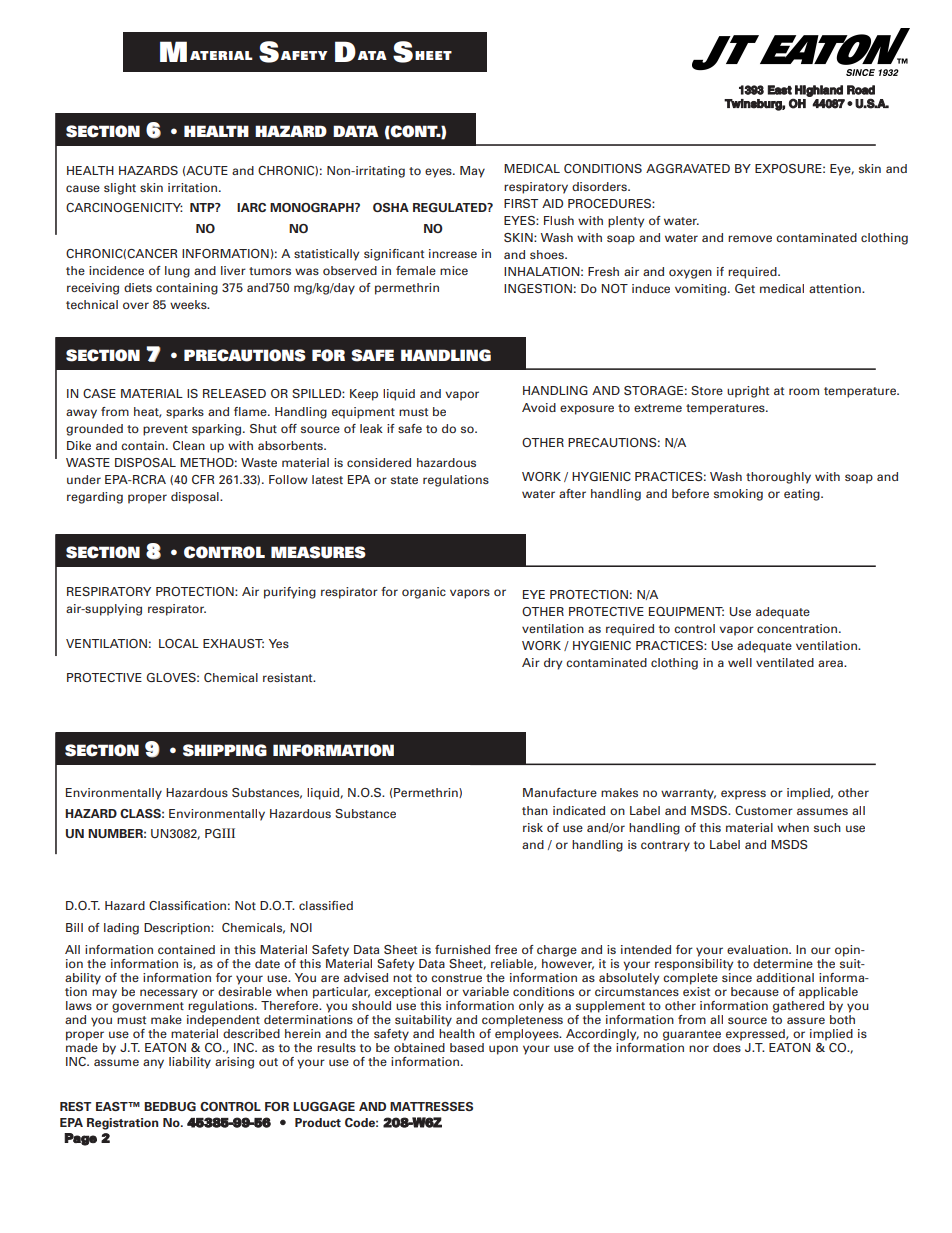  What do you see at coordinates (861, 90) in the screenshot?
I see `Road` at bounding box center [861, 90].
